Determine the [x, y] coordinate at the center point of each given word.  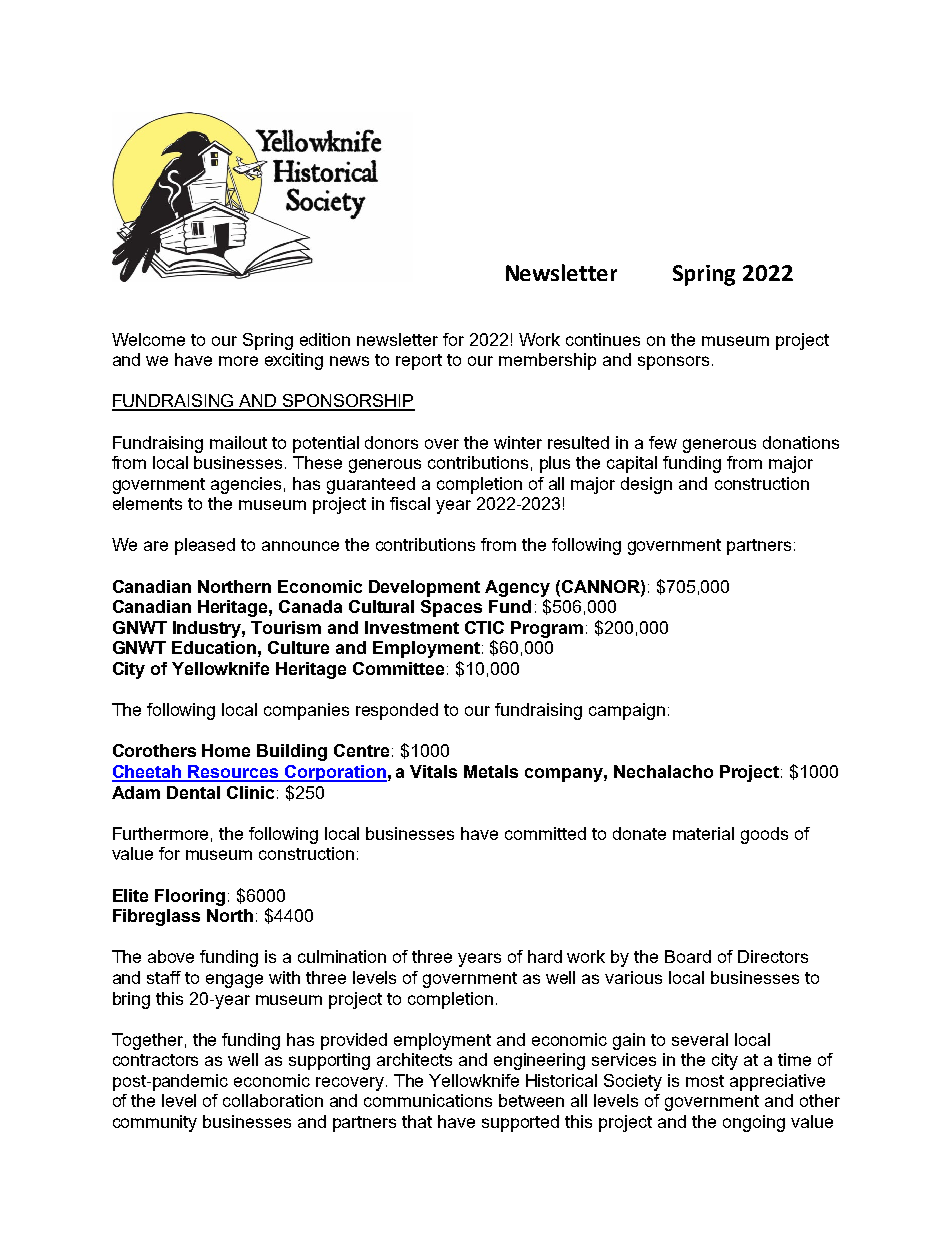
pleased [205, 546]
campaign [627, 711]
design [646, 485]
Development [424, 588]
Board [688, 956]
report [419, 362]
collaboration [273, 1100]
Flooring [190, 897]
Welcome [148, 339]
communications [428, 1100]
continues [603, 339]
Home [226, 750]
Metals [491, 771]
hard [545, 956]
